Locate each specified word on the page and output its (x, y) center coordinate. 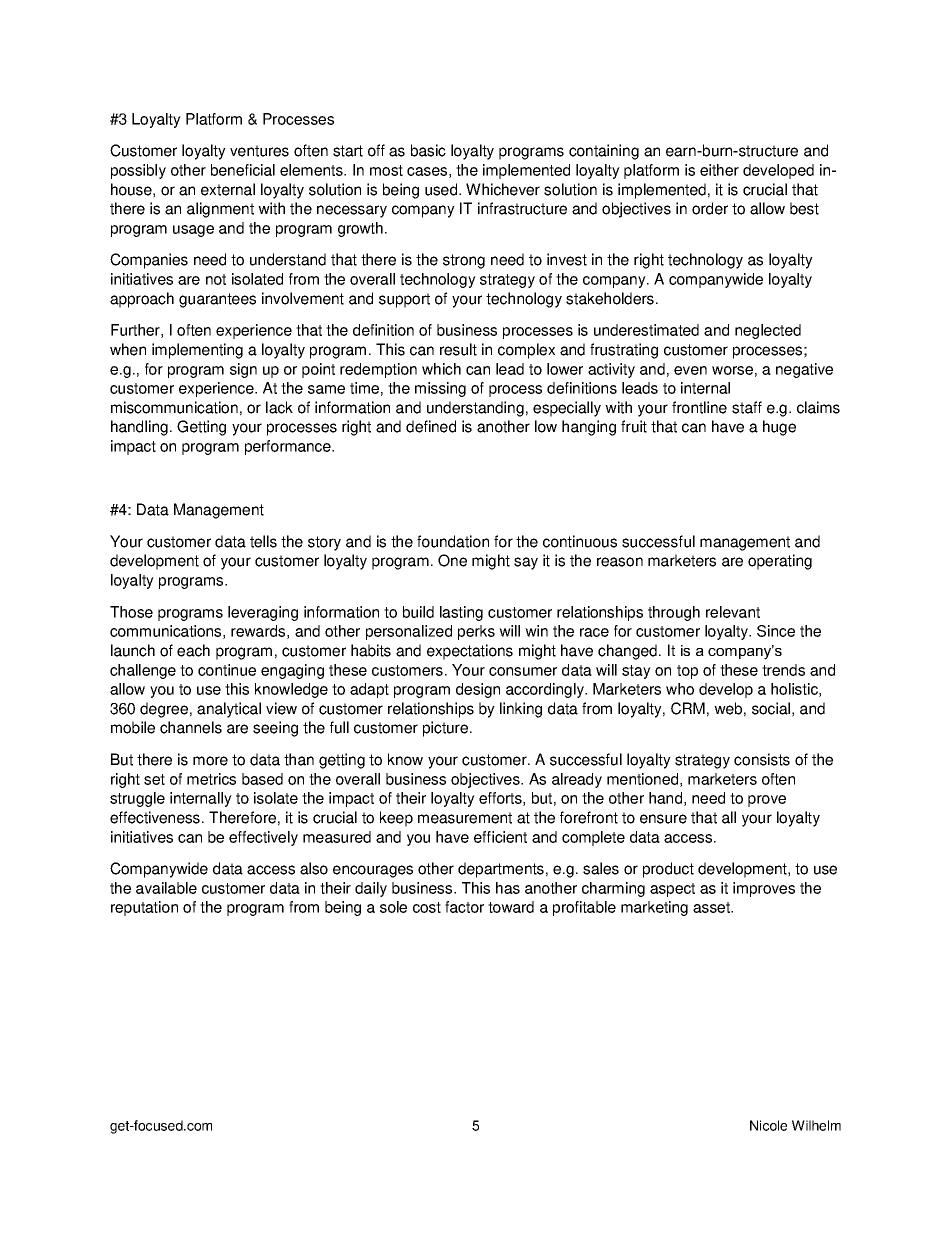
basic (428, 150)
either (719, 170)
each (193, 650)
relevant (733, 612)
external (228, 189)
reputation (144, 908)
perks (476, 632)
